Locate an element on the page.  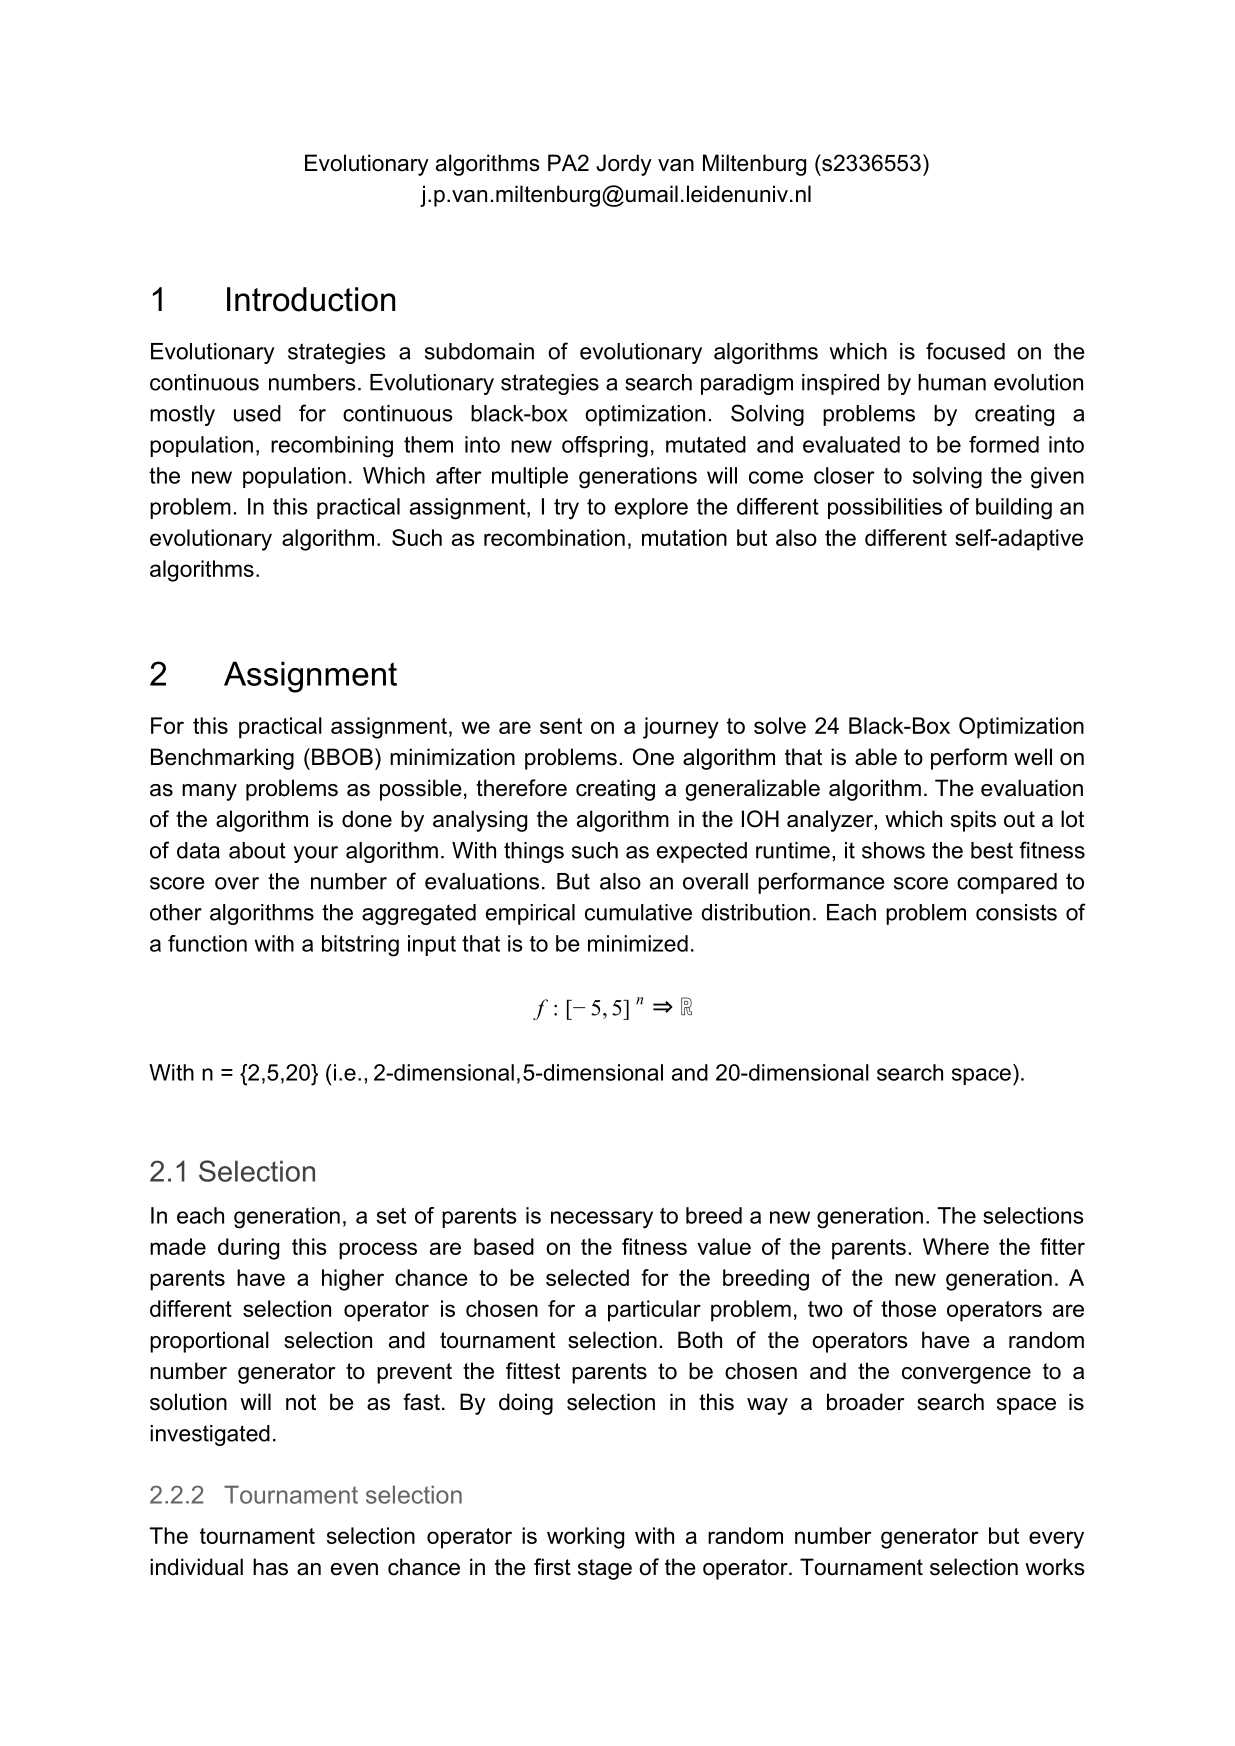
Introduction is located at coordinates (311, 299).
